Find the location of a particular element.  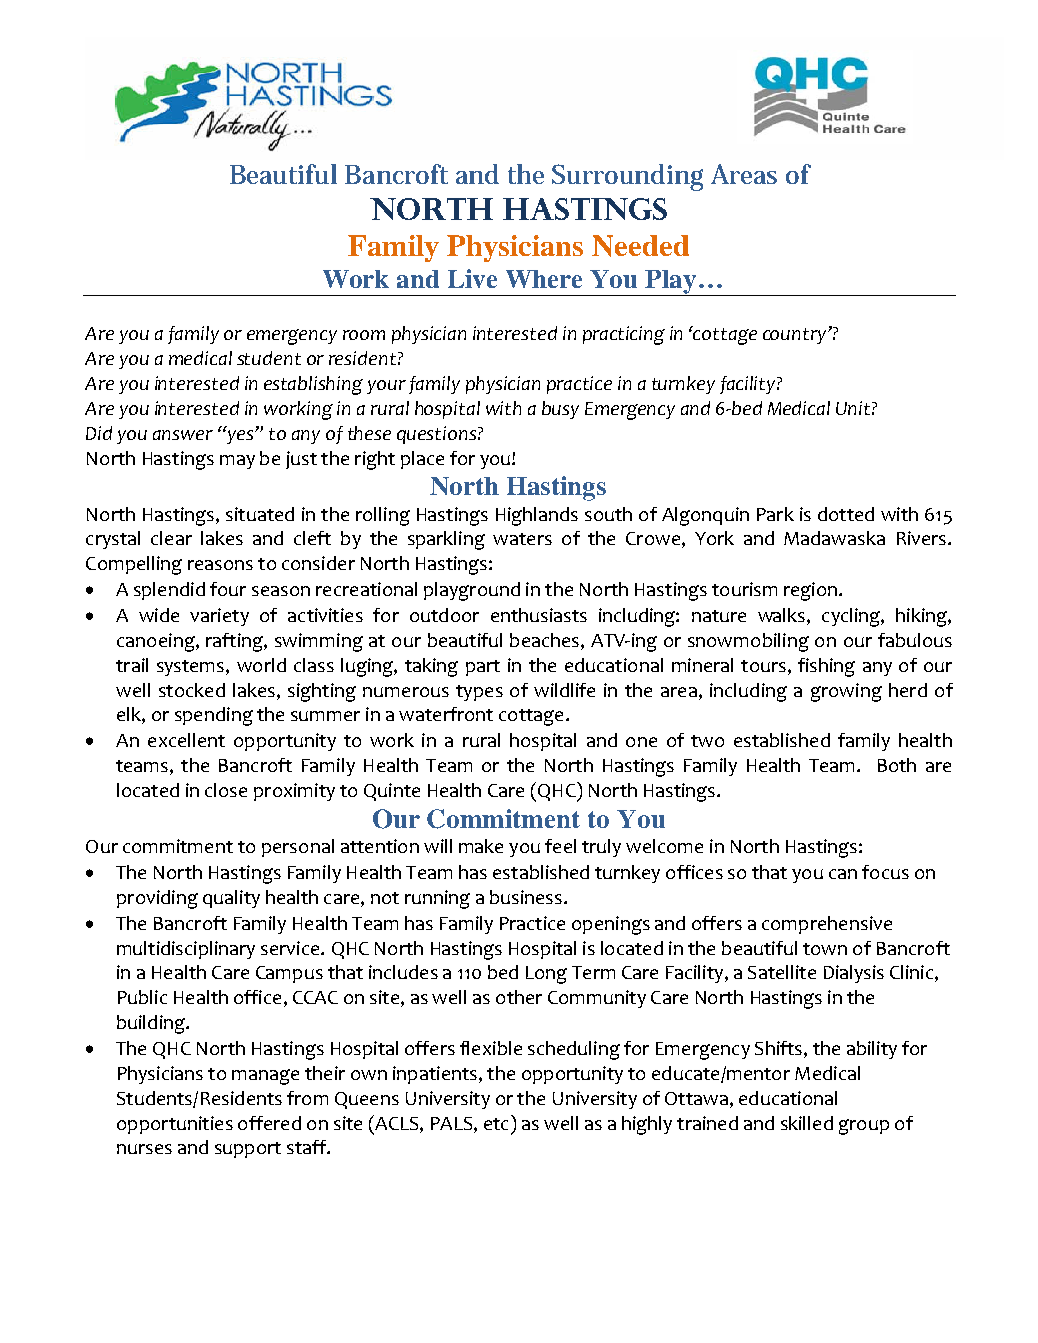

Surrounding is located at coordinates (627, 177).
